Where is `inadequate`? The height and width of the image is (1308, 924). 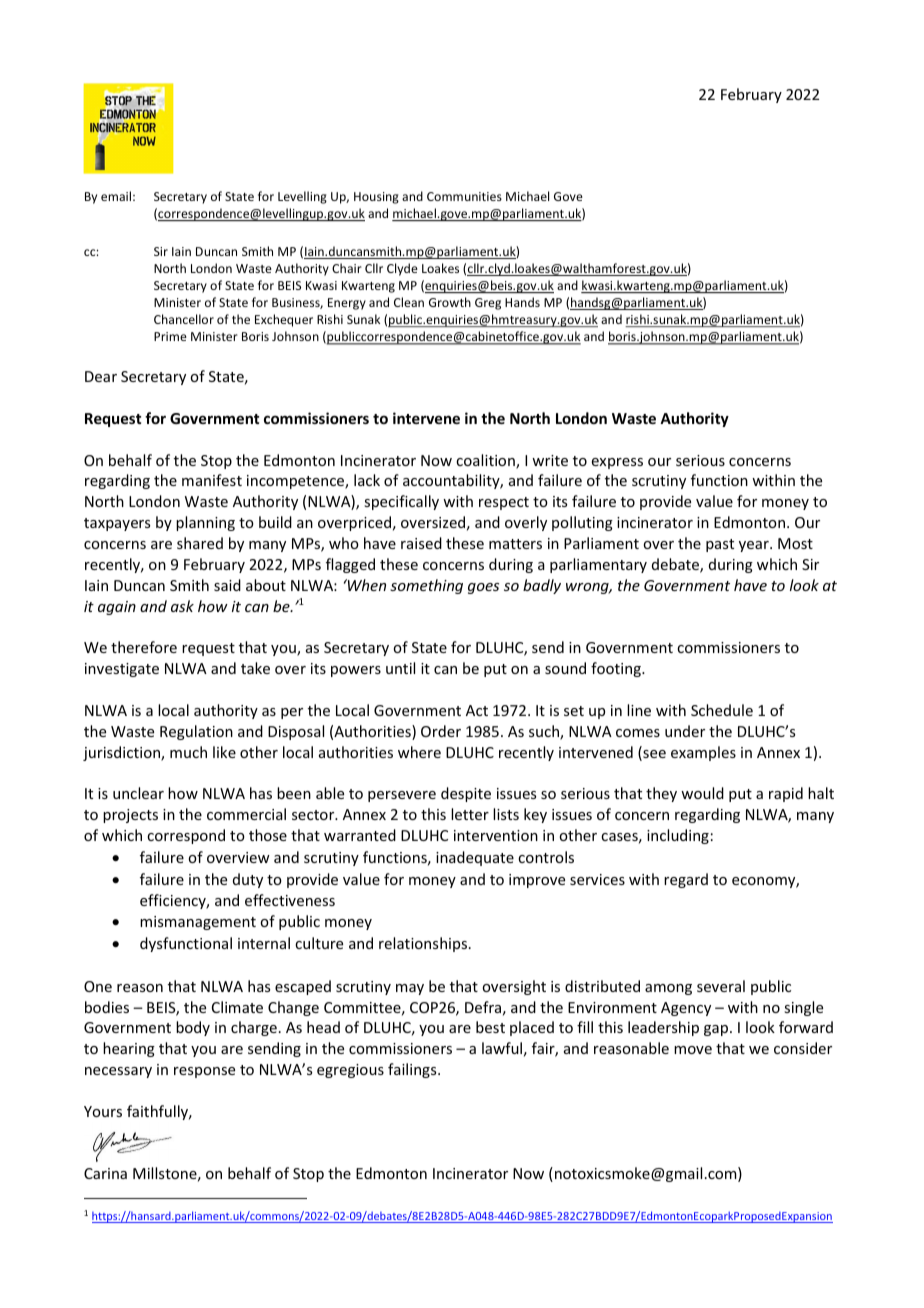
inadequate is located at coordinates (475, 858).
